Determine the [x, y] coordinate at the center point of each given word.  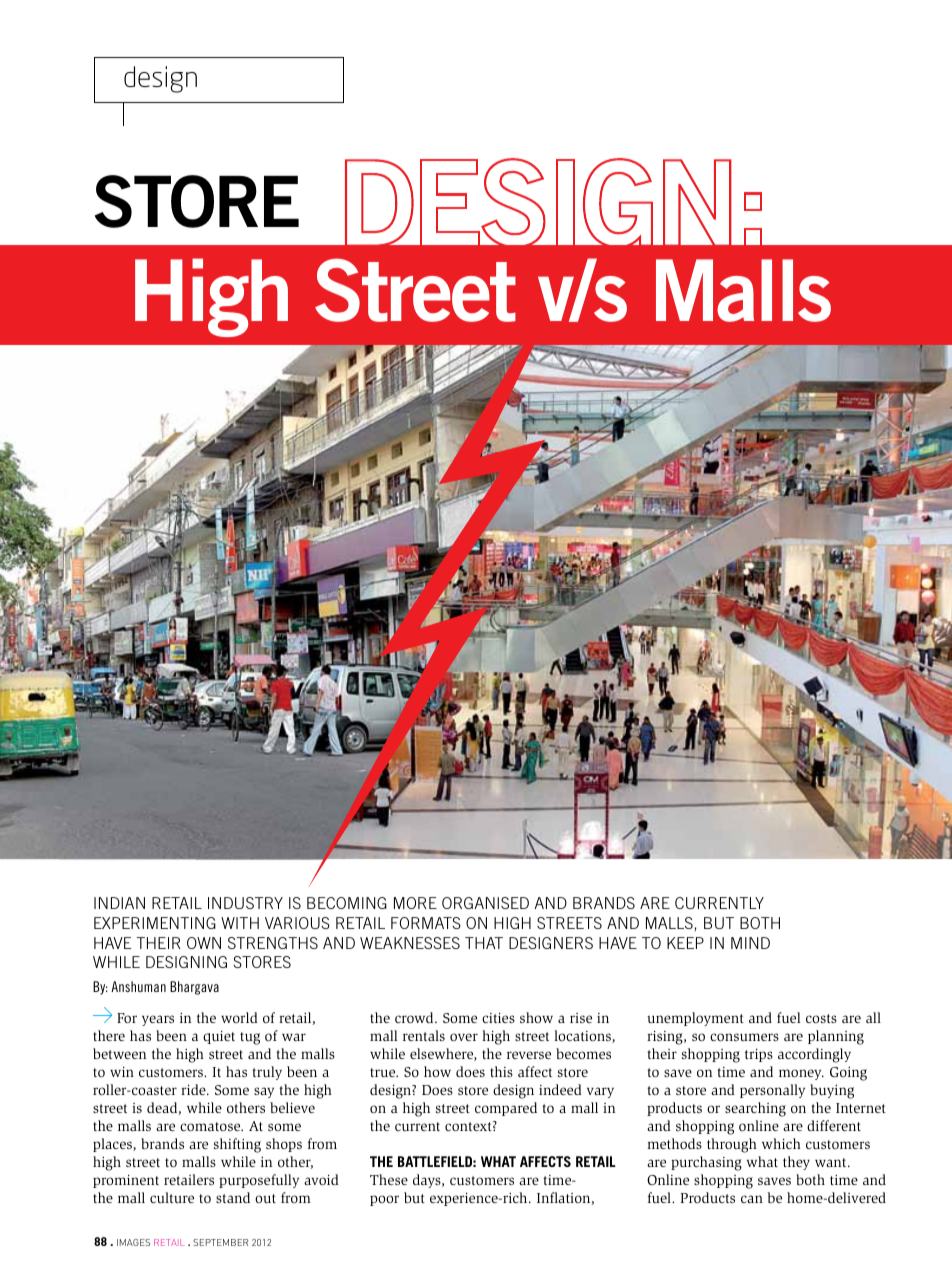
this [501, 1071]
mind [750, 943]
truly [267, 1073]
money [801, 1074]
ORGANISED [485, 903]
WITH [240, 923]
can [752, 1199]
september [220, 1242]
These [389, 1179]
